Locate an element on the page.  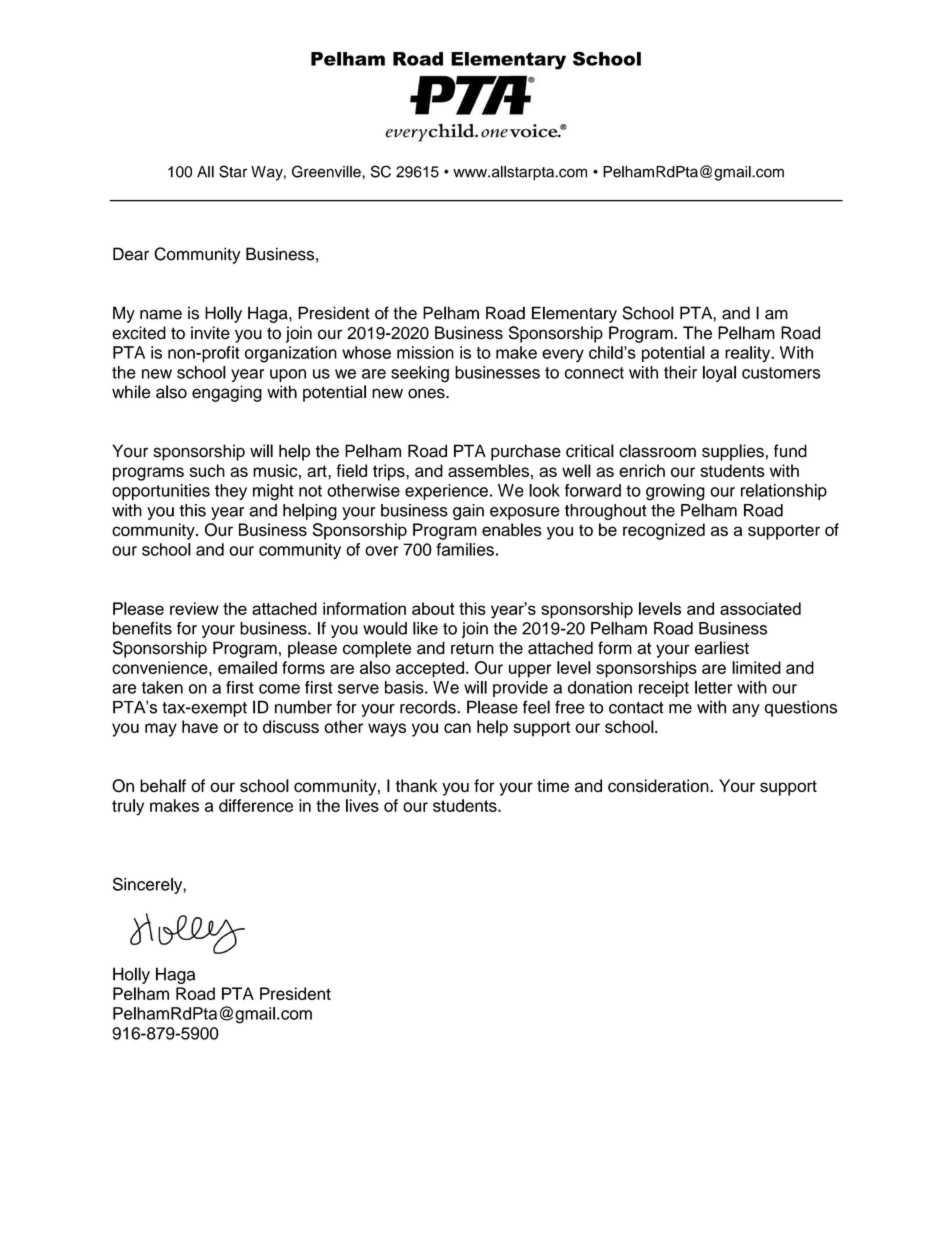
reality is located at coordinates (749, 354).
